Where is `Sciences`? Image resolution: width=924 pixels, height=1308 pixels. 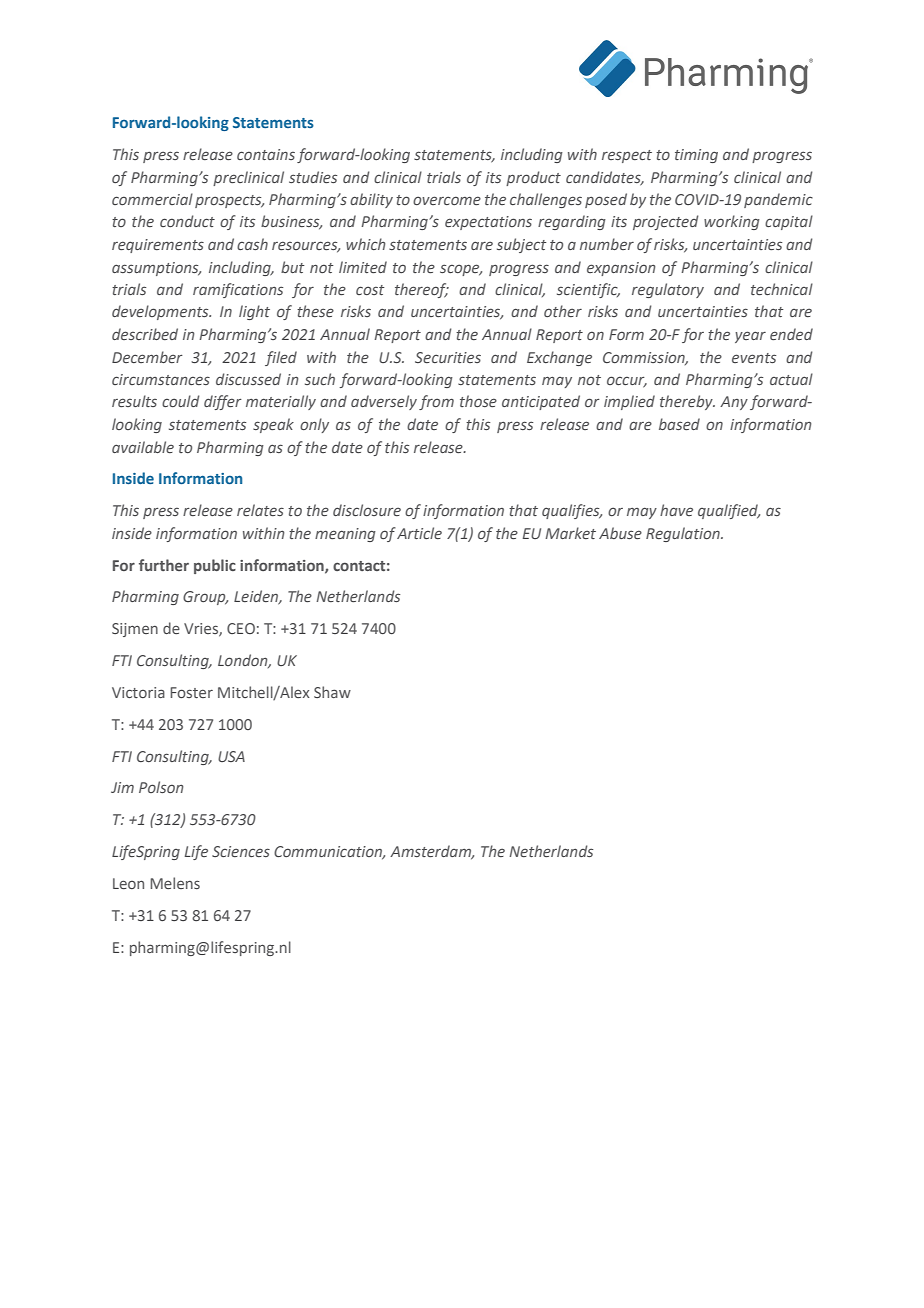 Sciences is located at coordinates (241, 851).
